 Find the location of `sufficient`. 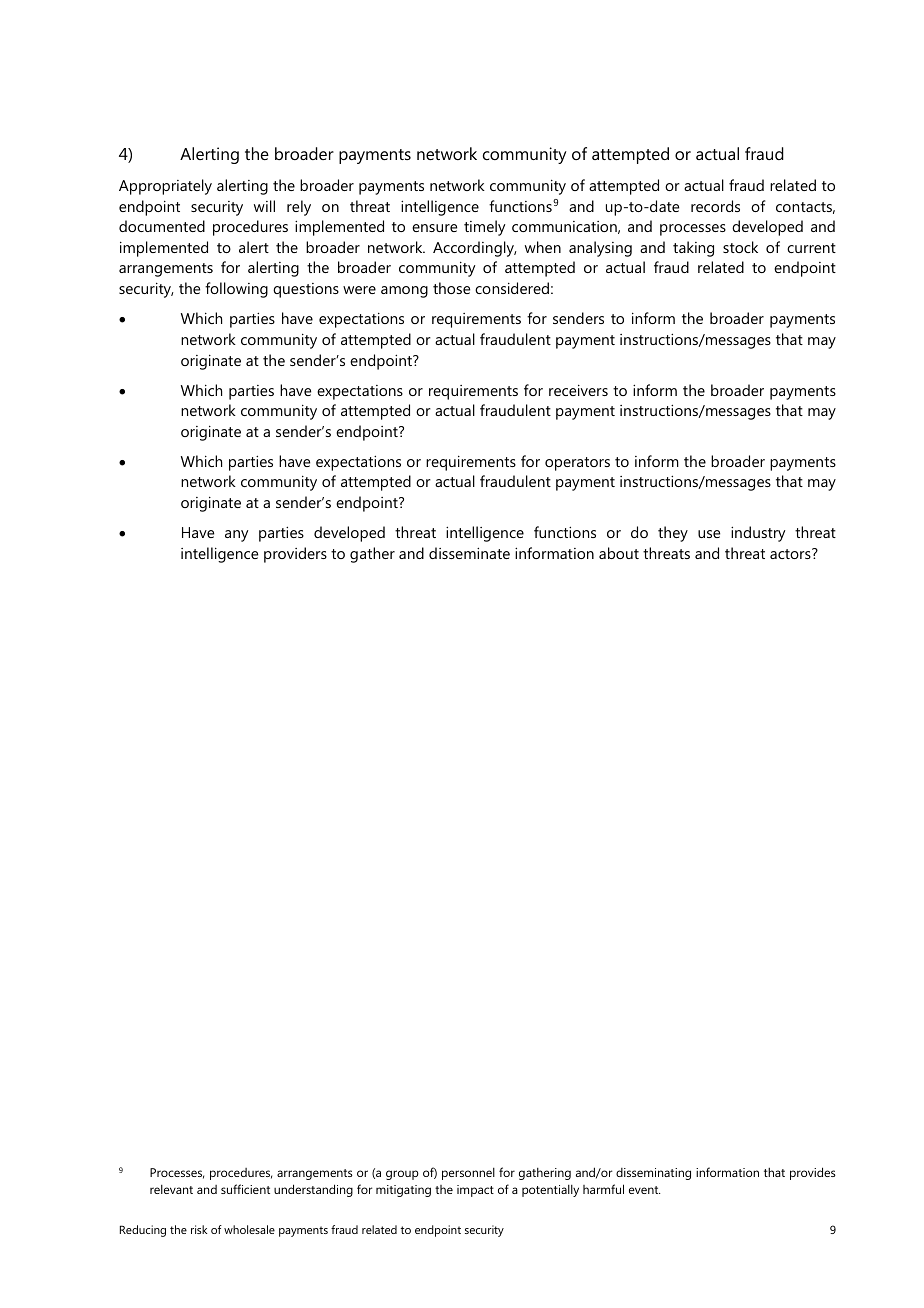

sufficient is located at coordinates (245, 1189).
